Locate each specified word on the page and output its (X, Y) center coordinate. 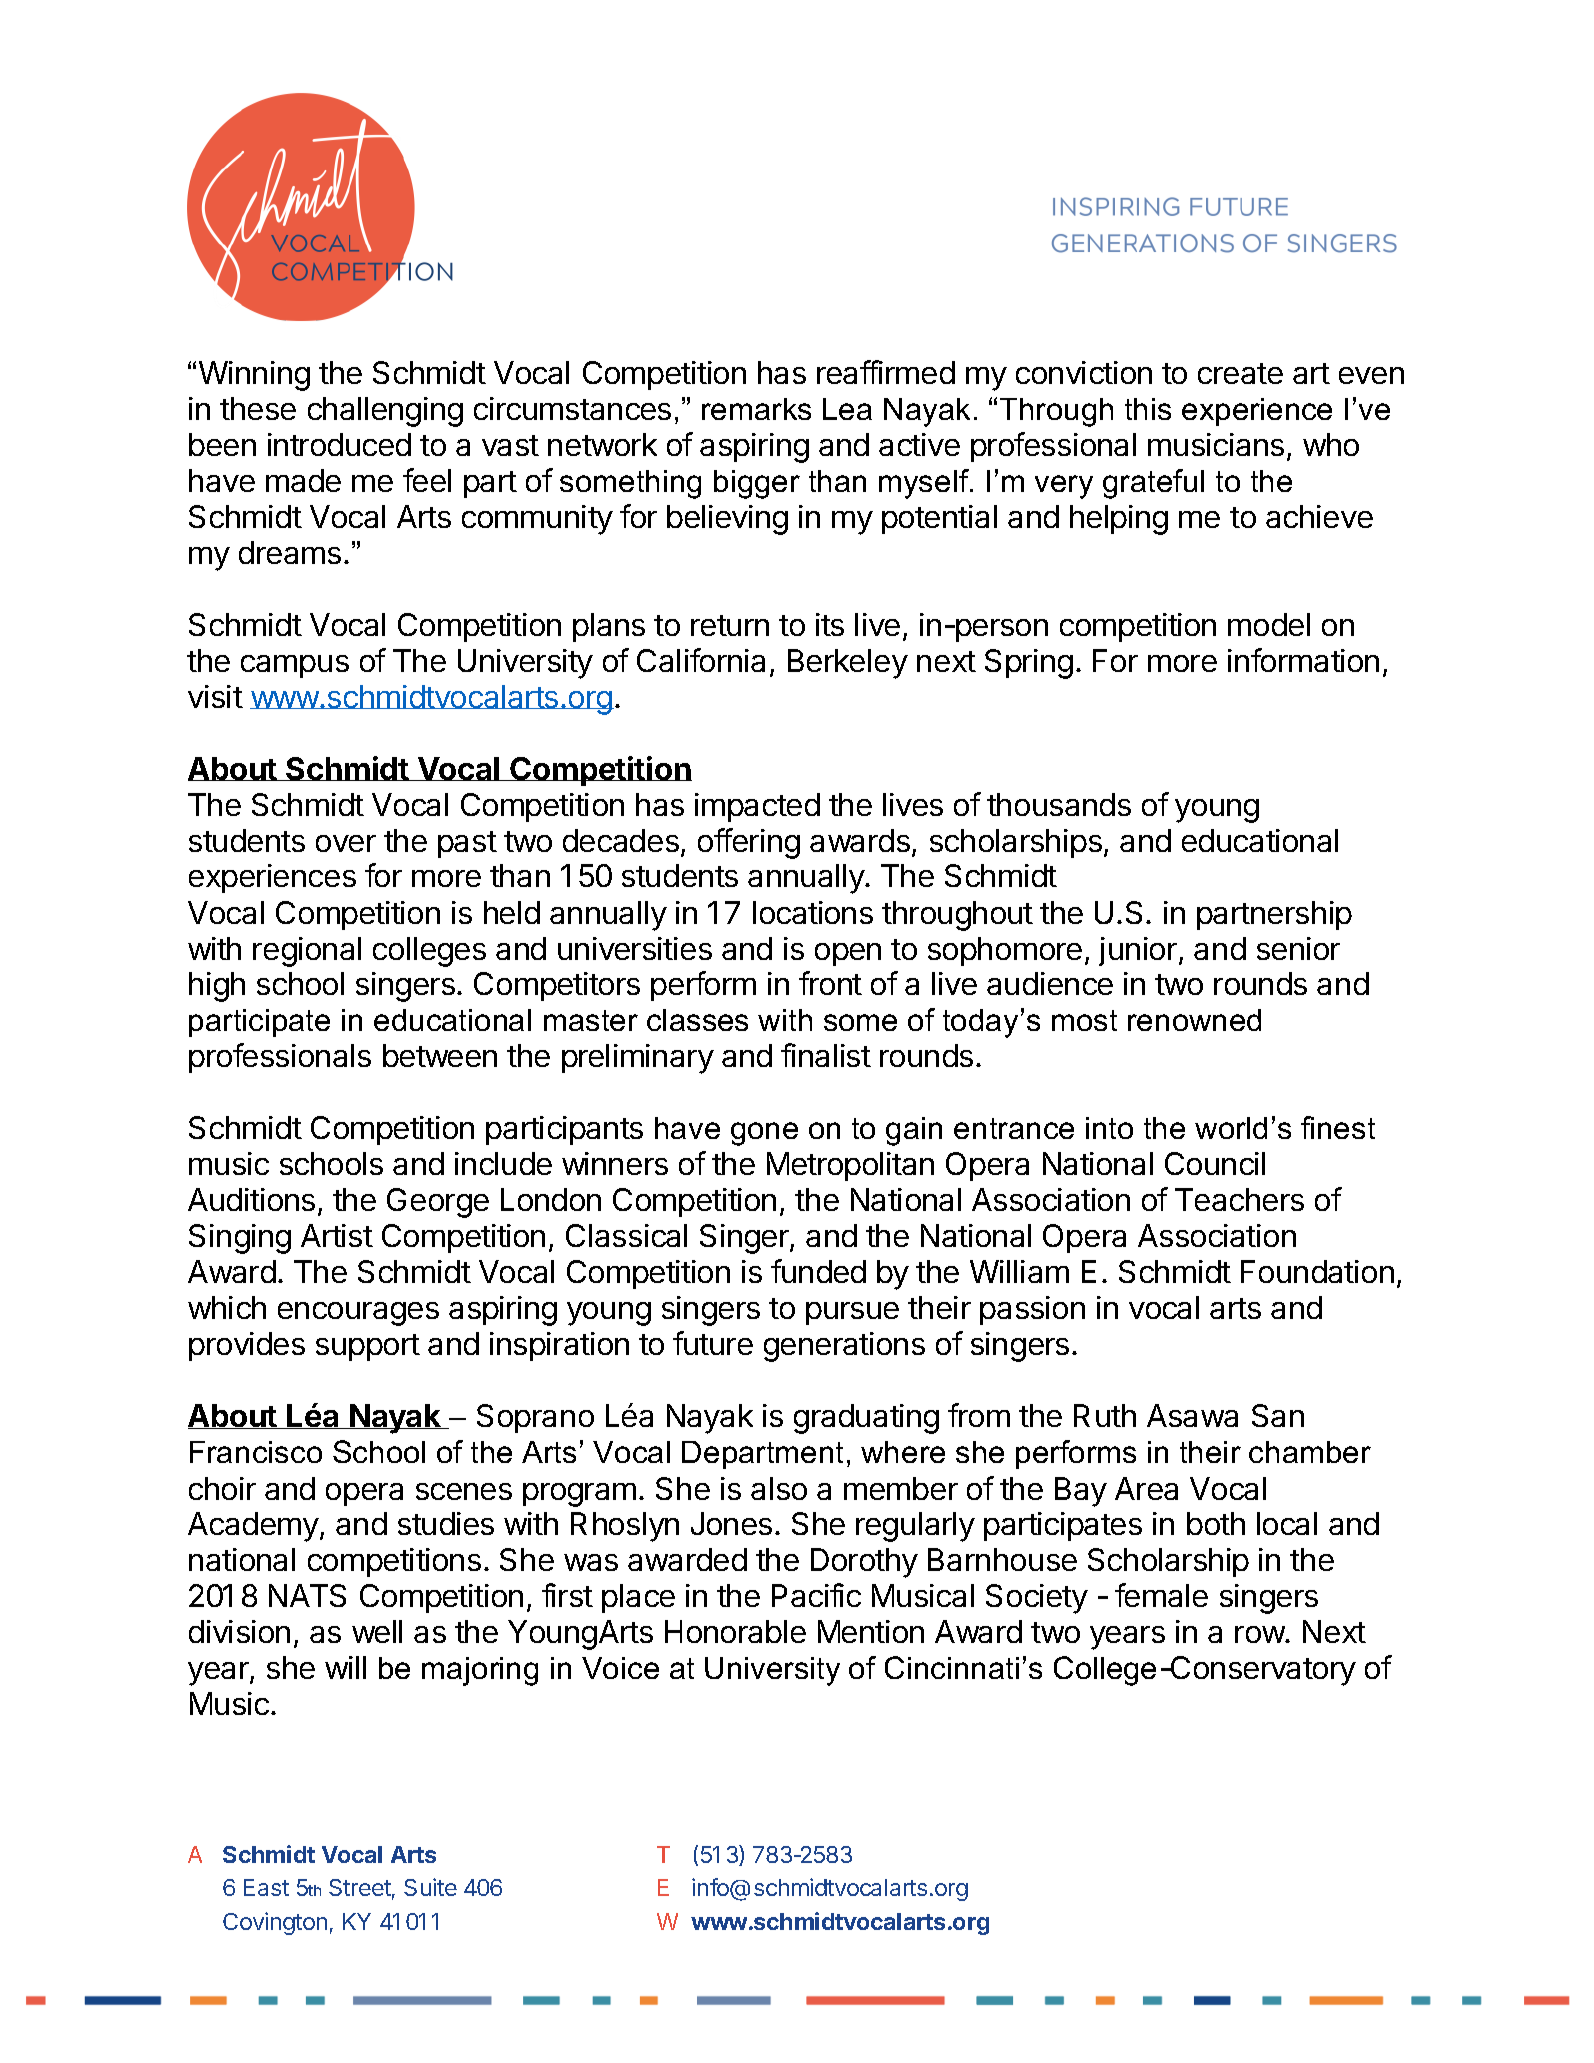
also (779, 1488)
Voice (620, 1668)
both (1216, 1523)
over (346, 843)
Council (1215, 1163)
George (438, 1203)
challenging (385, 412)
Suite (430, 1887)
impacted (757, 807)
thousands (1059, 804)
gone (764, 1134)
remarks (756, 409)
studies (446, 1523)
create (1240, 373)
